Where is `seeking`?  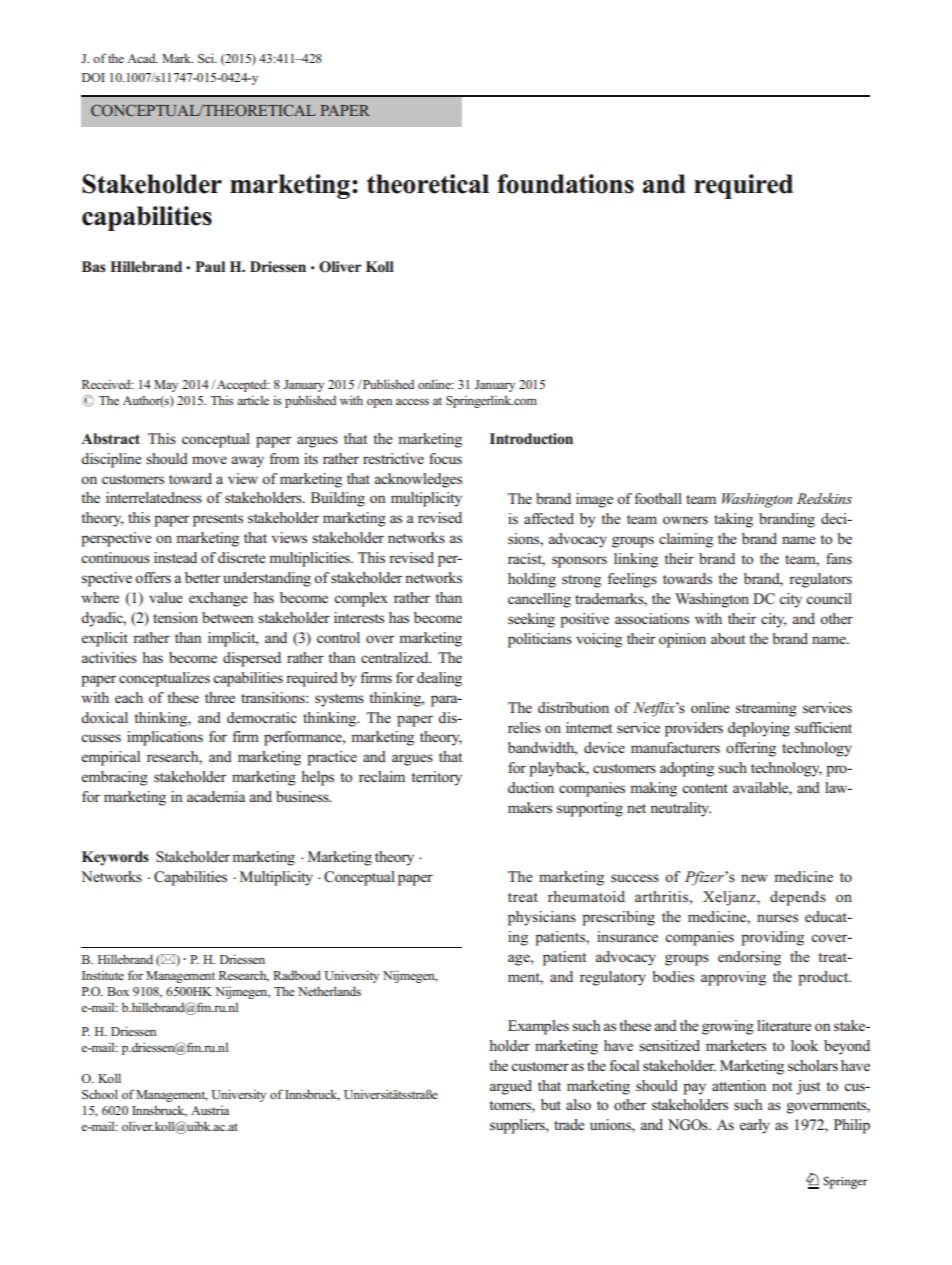
seeking is located at coordinates (531, 620).
